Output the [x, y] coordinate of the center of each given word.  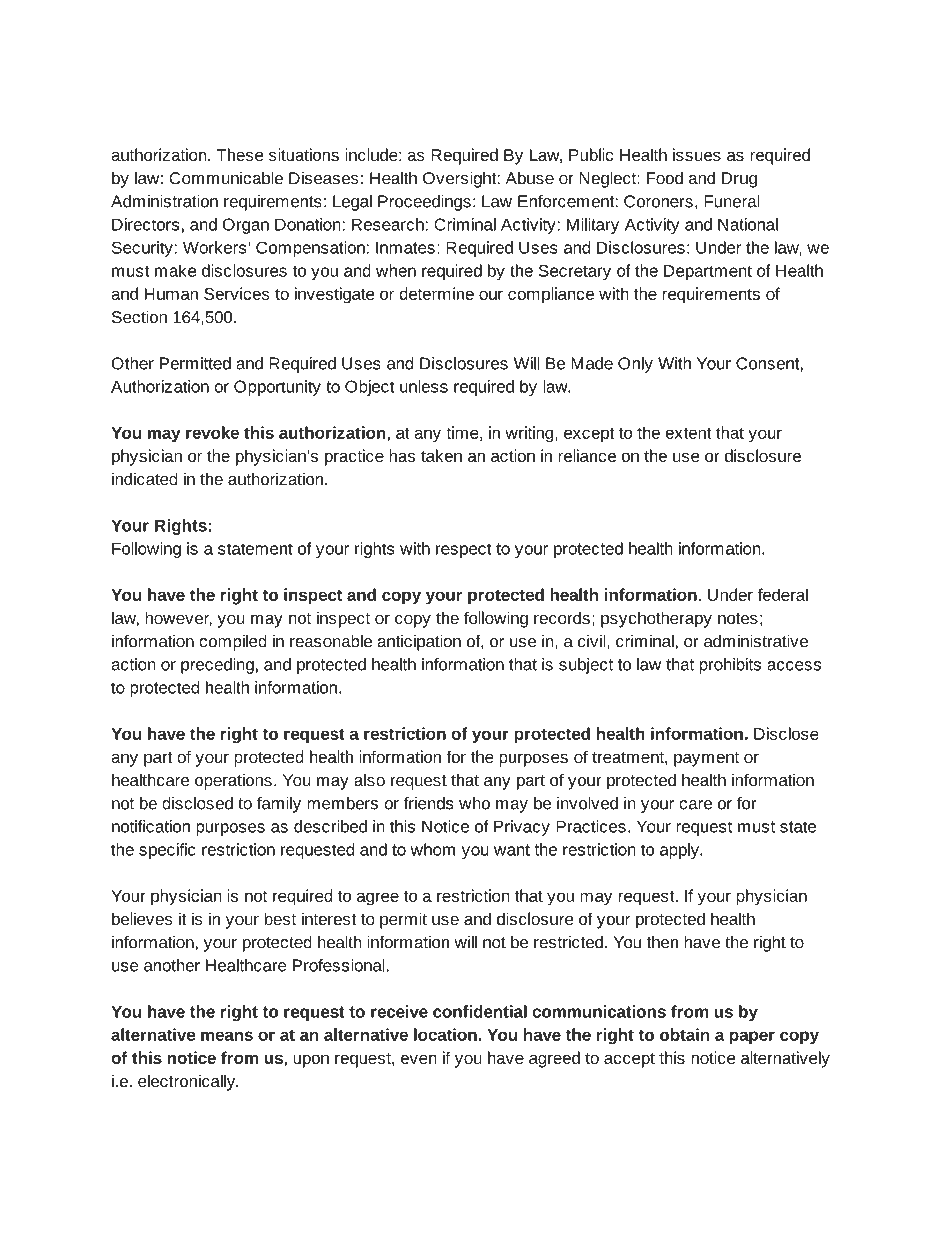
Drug [739, 180]
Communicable [226, 178]
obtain [685, 1034]
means [227, 1036]
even [419, 1059]
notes [738, 619]
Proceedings [424, 203]
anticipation [419, 642]
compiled [233, 642]
